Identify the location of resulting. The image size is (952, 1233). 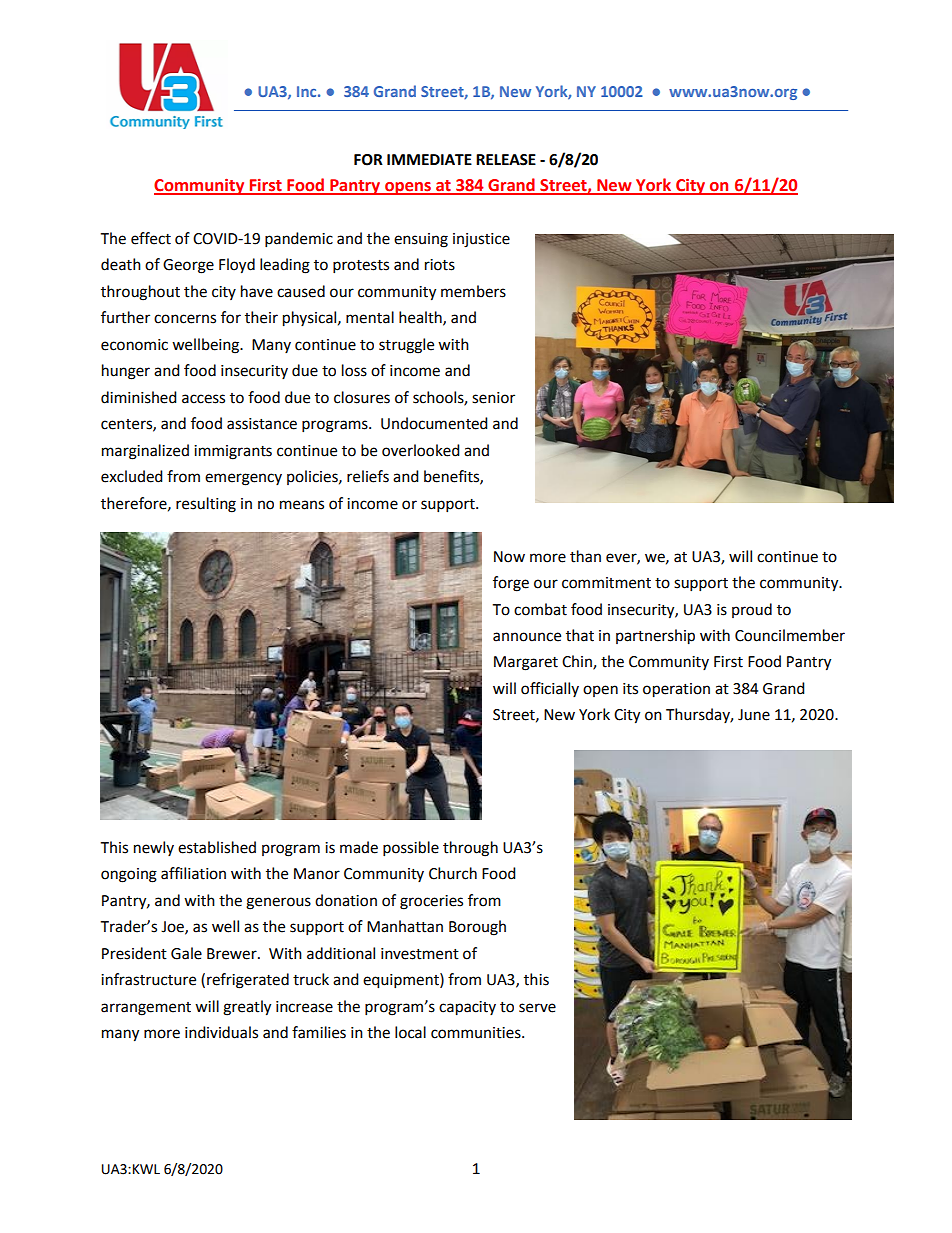
(206, 505).
